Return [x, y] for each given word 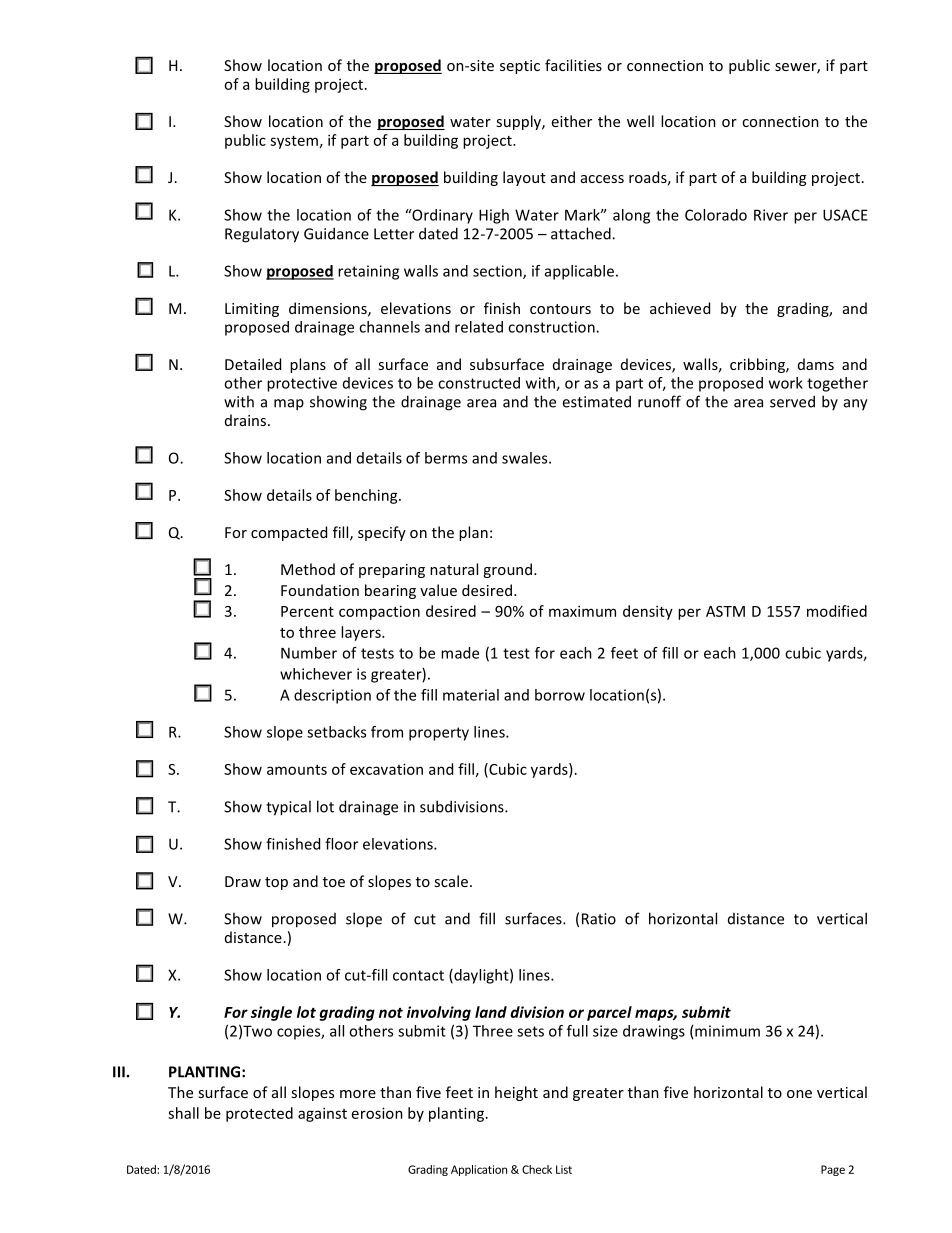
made [460, 653]
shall [183, 1113]
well [640, 121]
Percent [307, 611]
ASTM [725, 611]
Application [479, 1170]
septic [520, 67]
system [294, 142]
